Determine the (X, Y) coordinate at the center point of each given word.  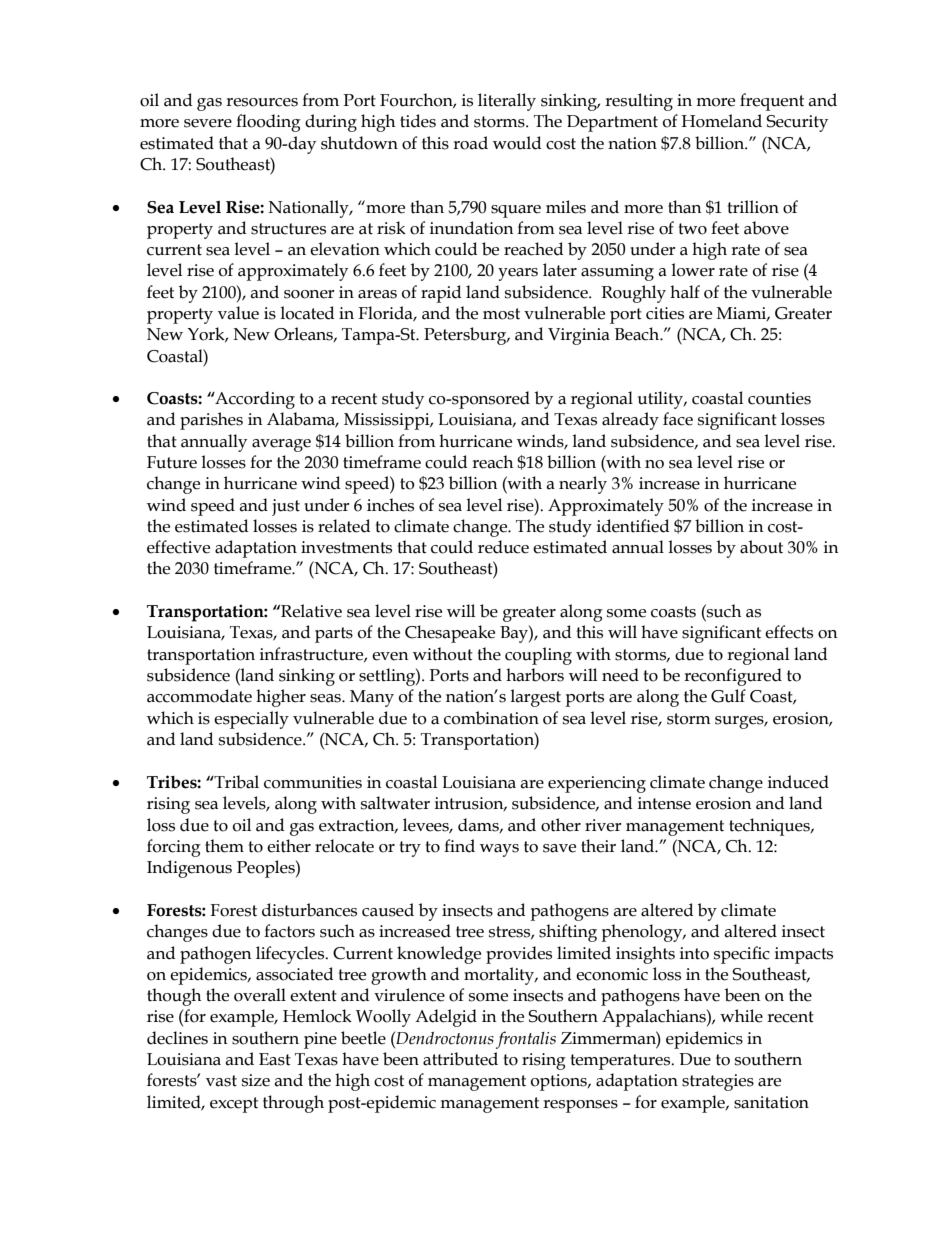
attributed (460, 1059)
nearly (583, 485)
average (281, 445)
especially (251, 720)
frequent (772, 102)
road (470, 143)
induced (798, 782)
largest (535, 698)
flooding (268, 123)
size (256, 1080)
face (678, 419)
